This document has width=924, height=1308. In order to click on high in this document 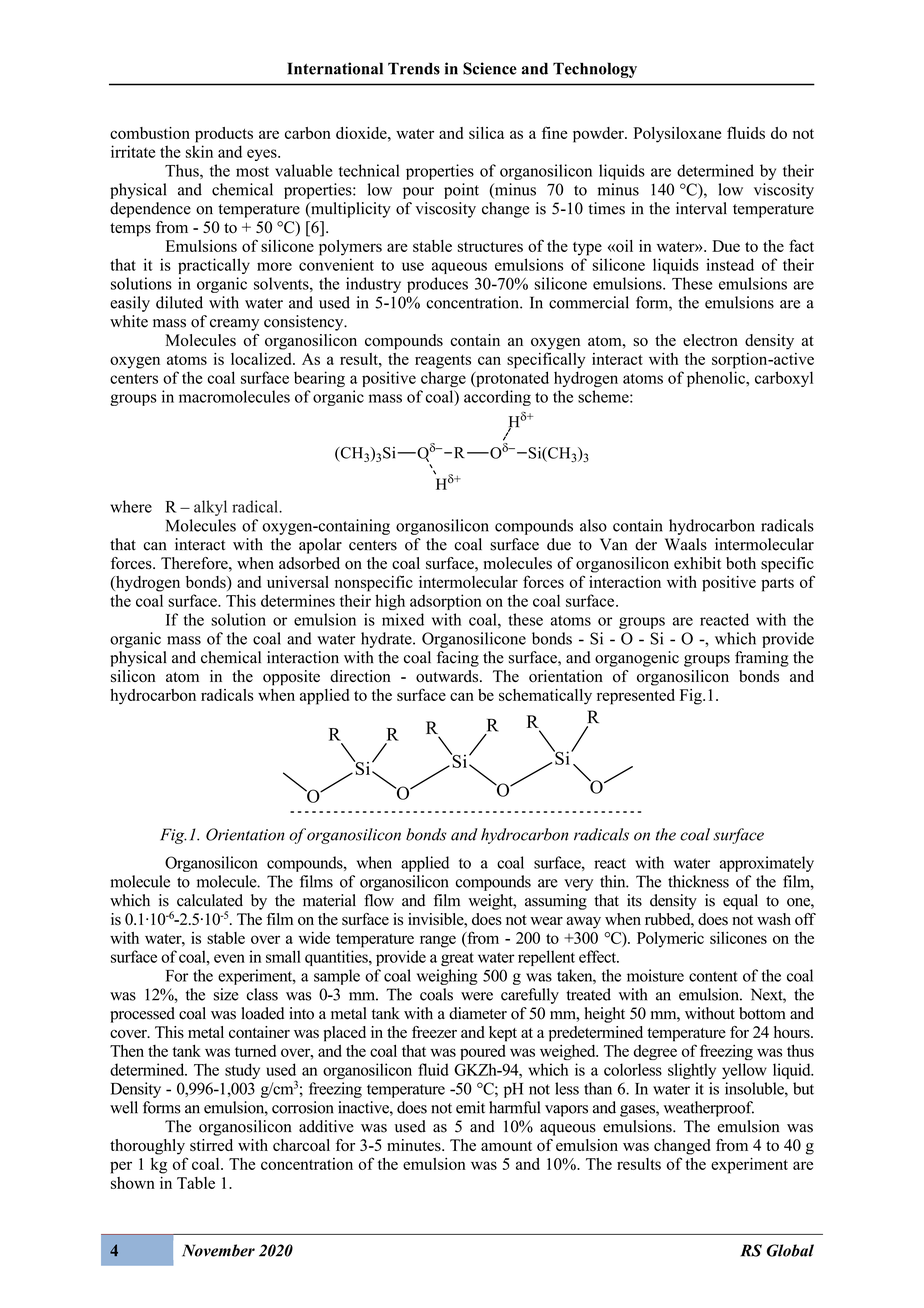, I will do `click(390, 602)`.
